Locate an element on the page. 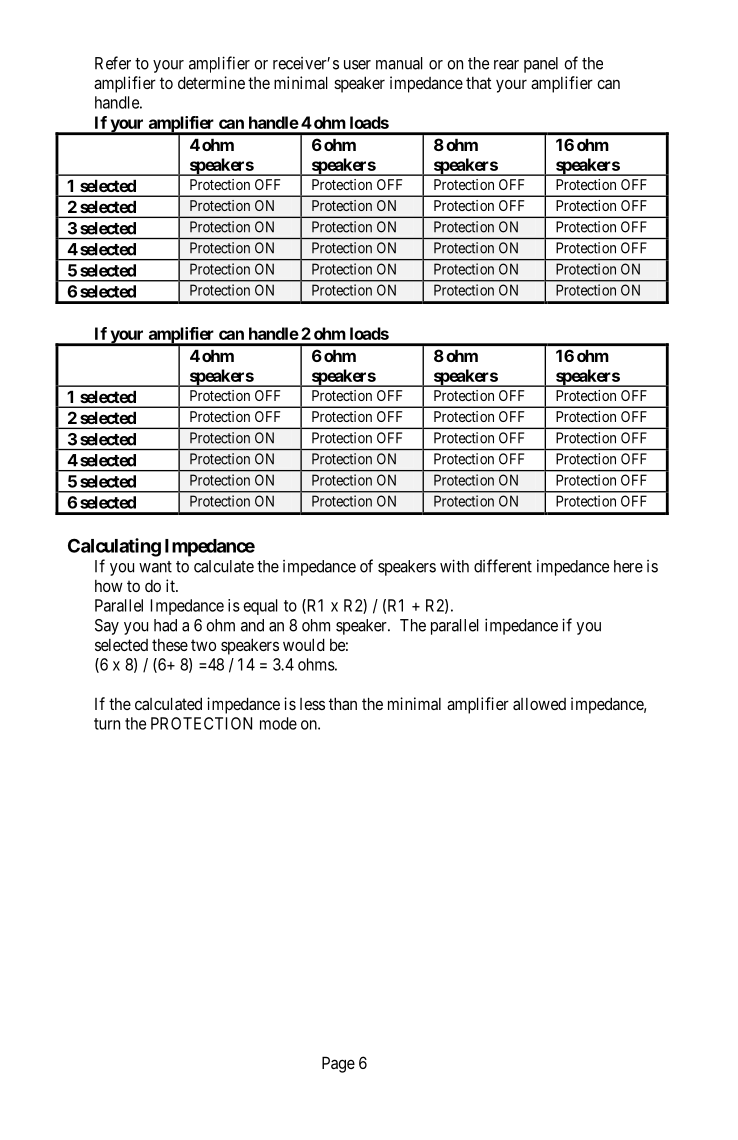 The height and width of the image is (1140, 738). Page is located at coordinates (338, 1064).
